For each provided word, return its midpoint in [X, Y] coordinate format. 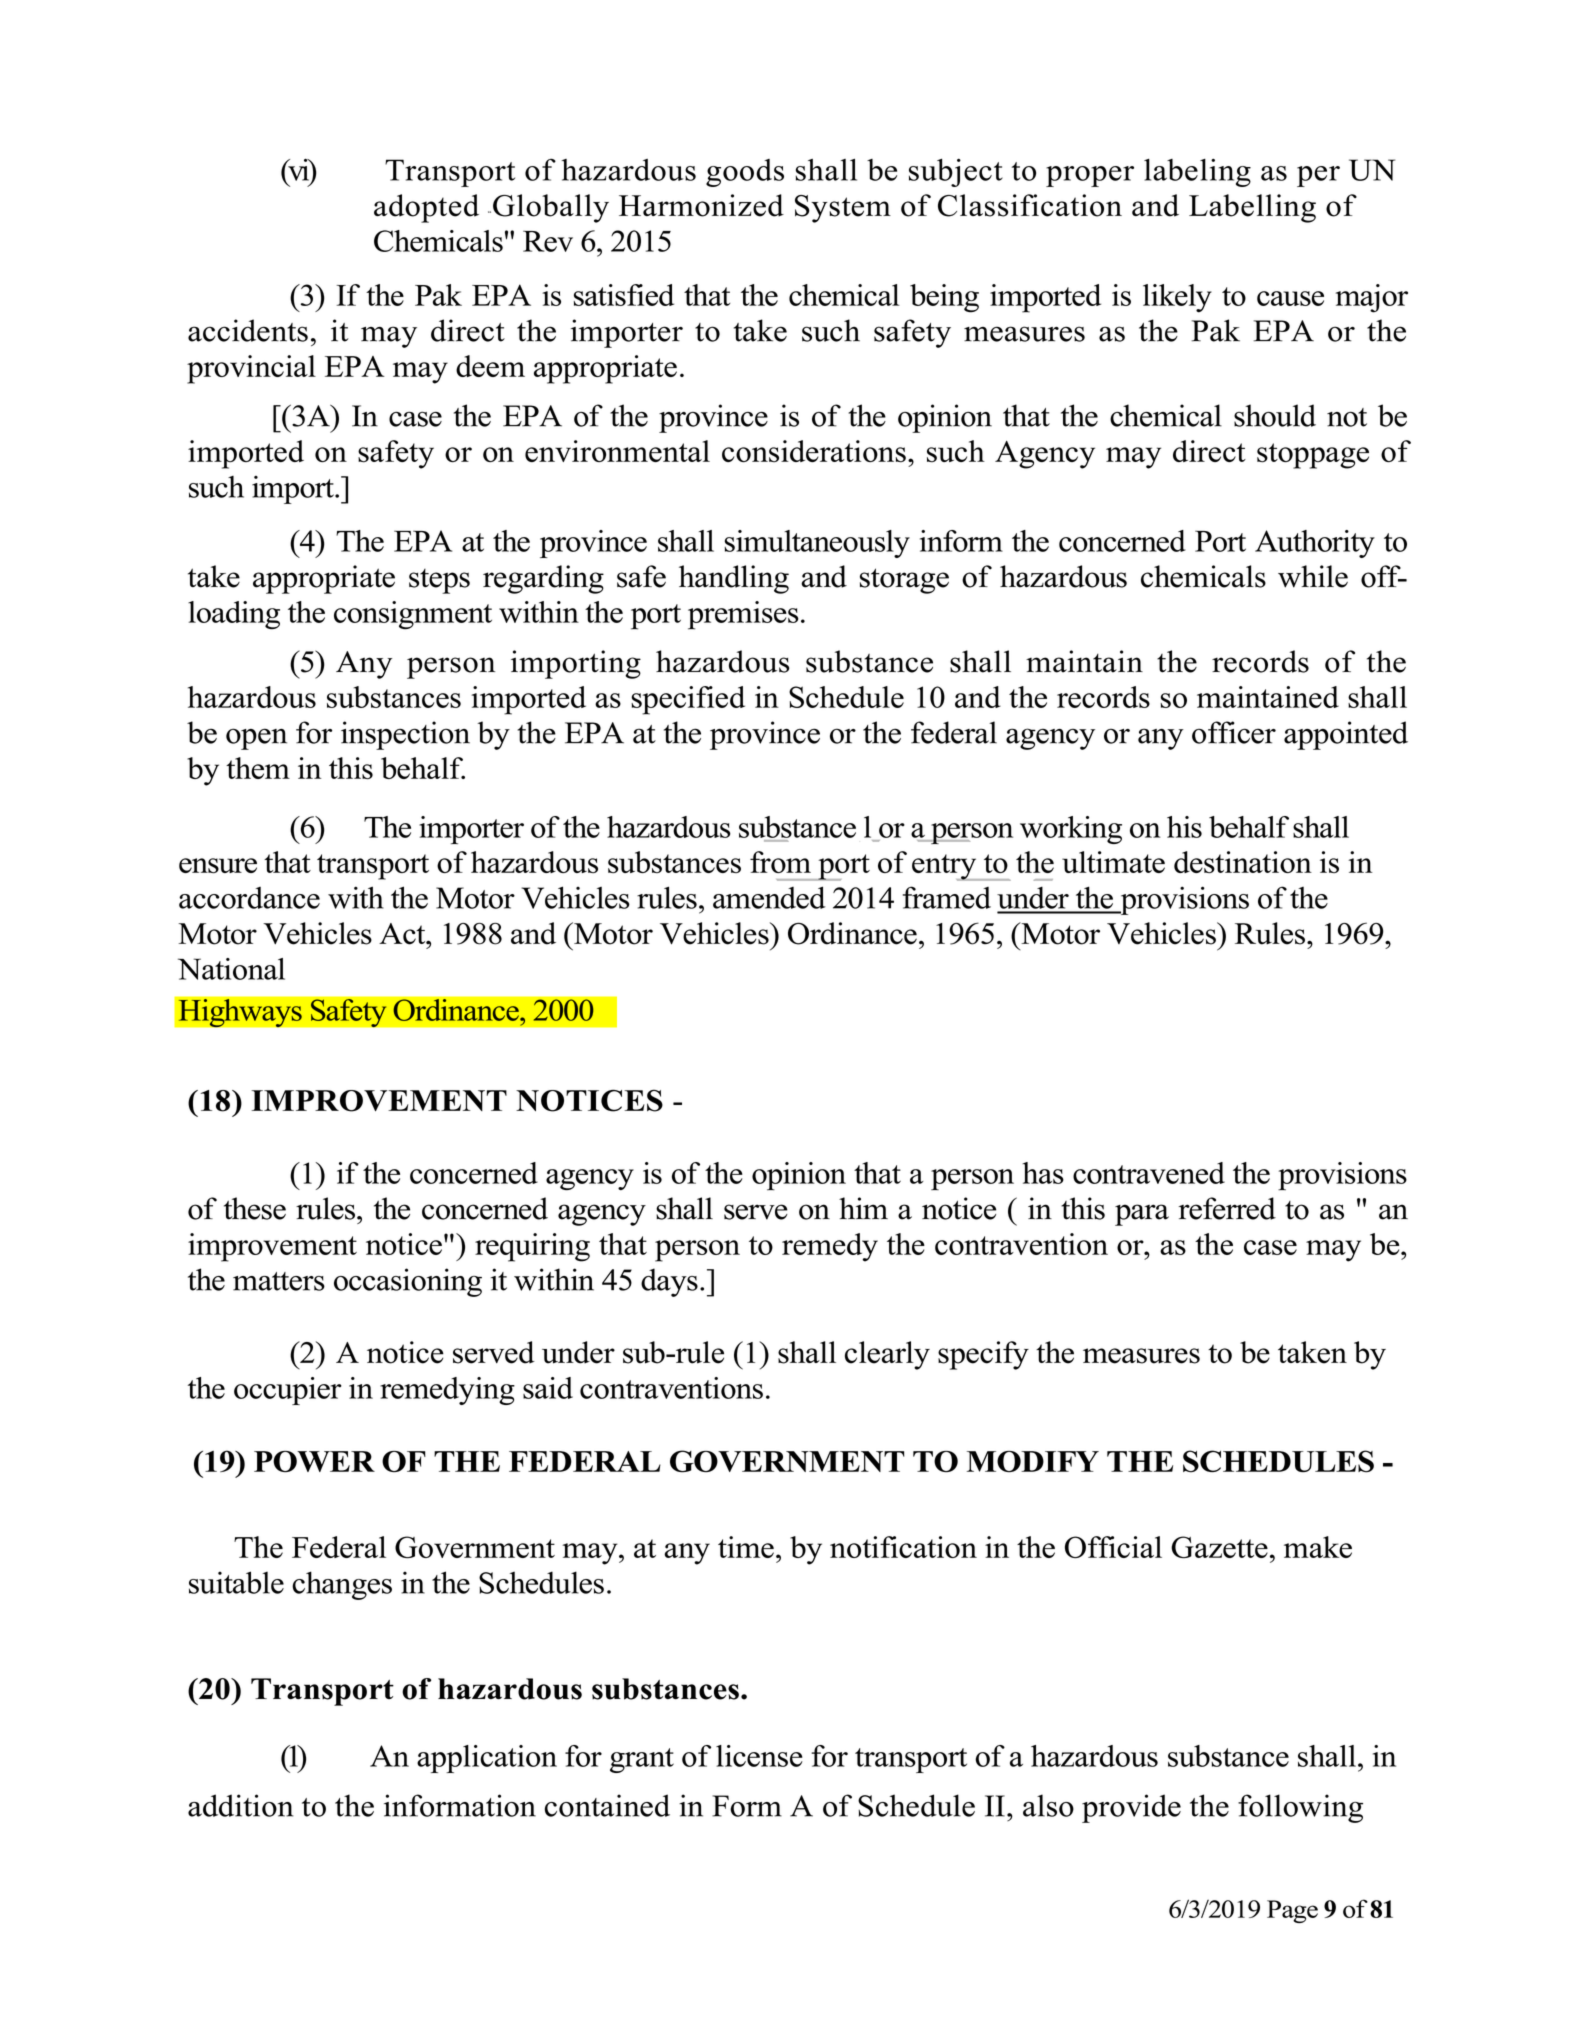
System [843, 209]
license [759, 1756]
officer [1234, 732]
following [1300, 1808]
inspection [405, 735]
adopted [426, 208]
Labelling [1252, 208]
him [863, 1208]
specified [688, 700]
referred [1227, 1208]
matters [279, 1281]
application [487, 1759]
